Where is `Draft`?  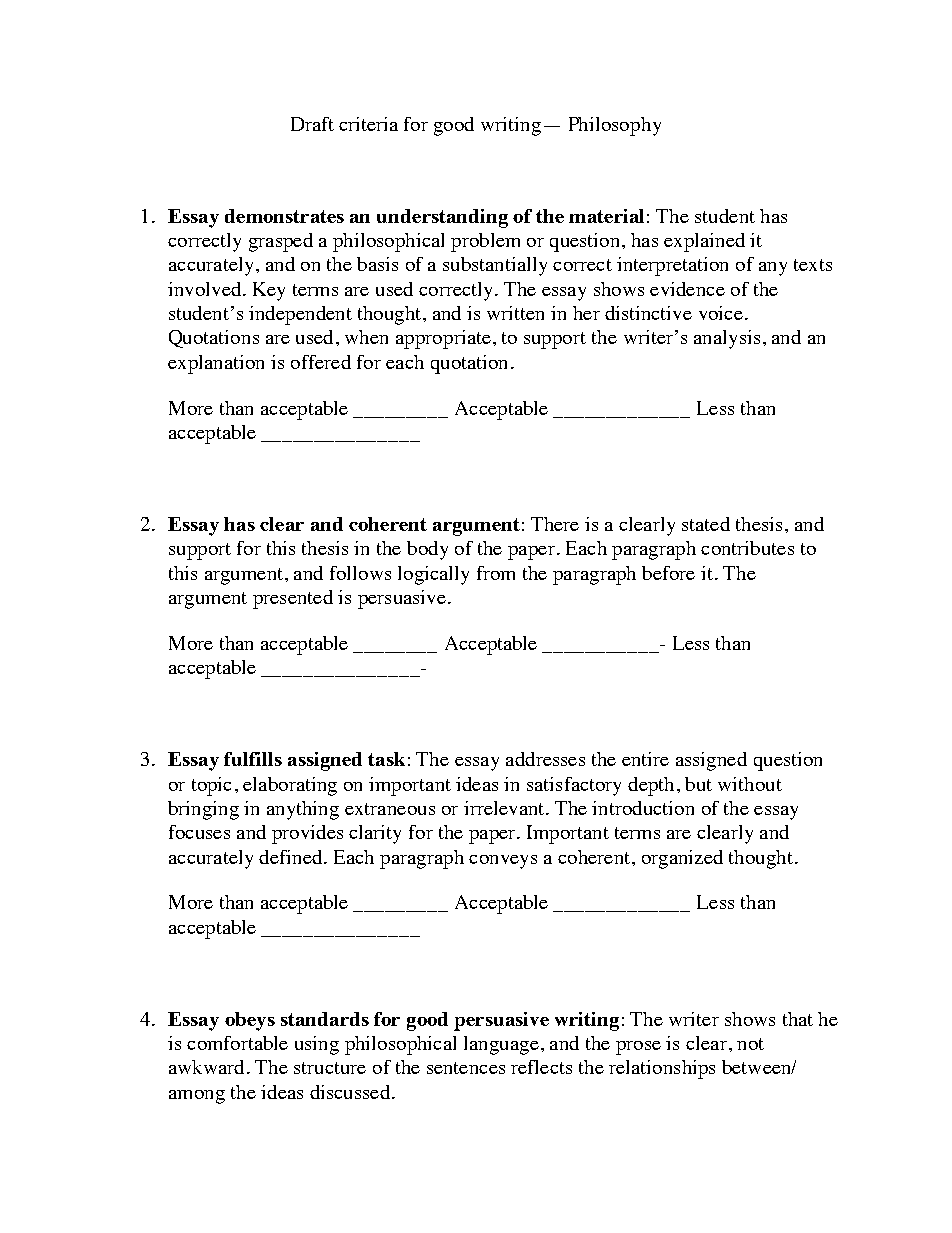
Draft is located at coordinates (312, 124).
